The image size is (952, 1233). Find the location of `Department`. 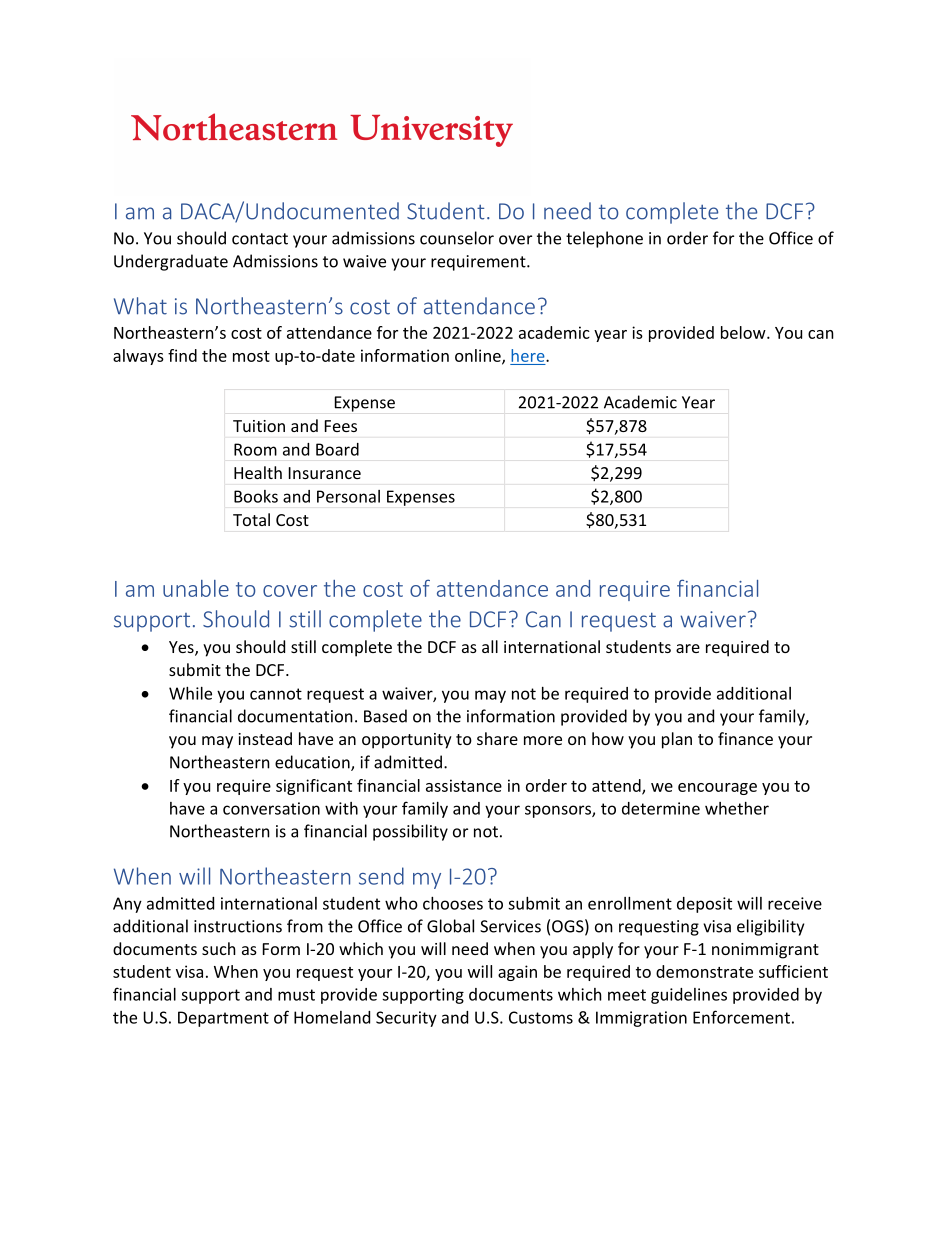

Department is located at coordinates (223, 1019).
